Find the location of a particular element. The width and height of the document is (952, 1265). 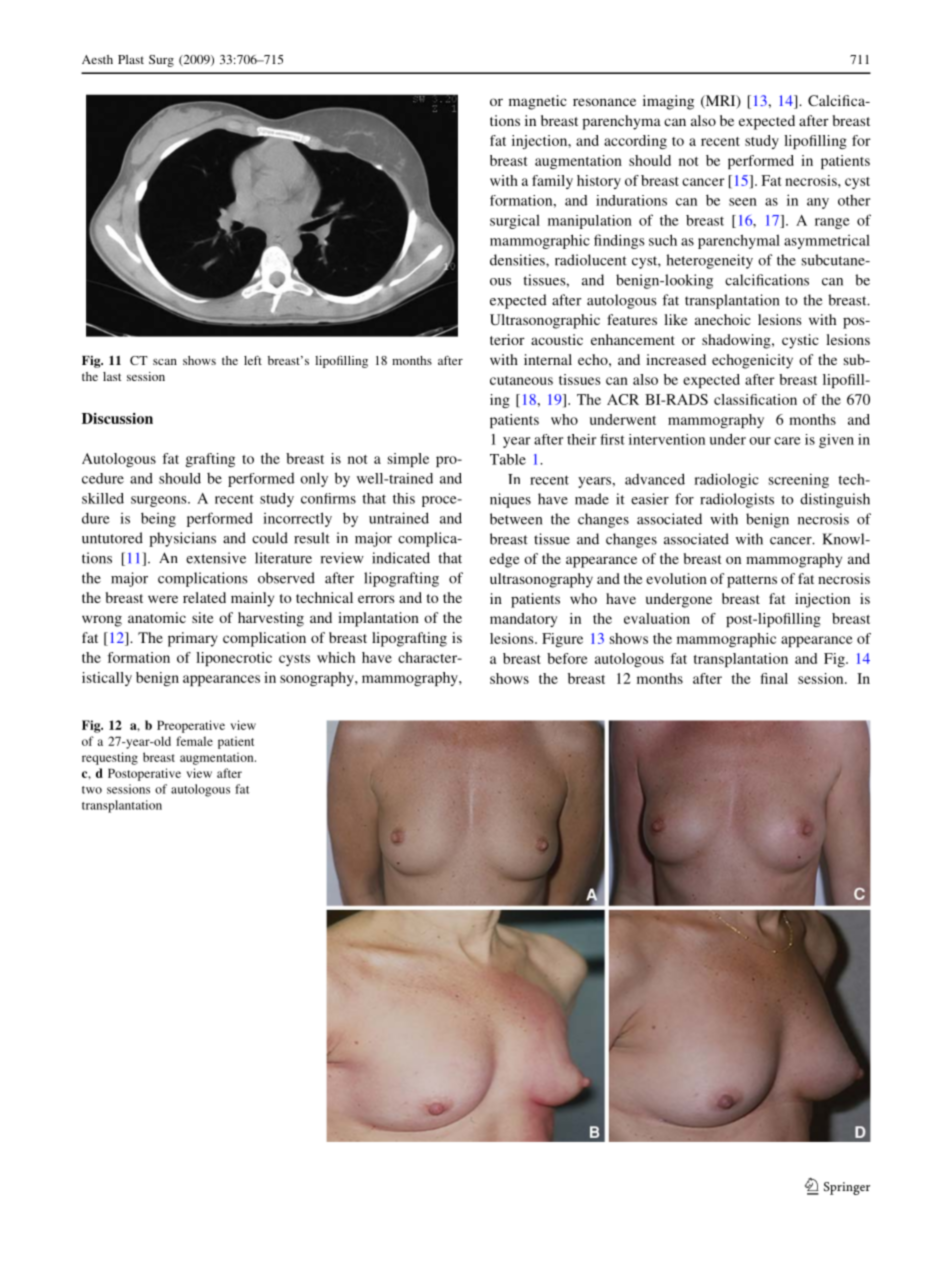

physicians is located at coordinates (182, 539).
